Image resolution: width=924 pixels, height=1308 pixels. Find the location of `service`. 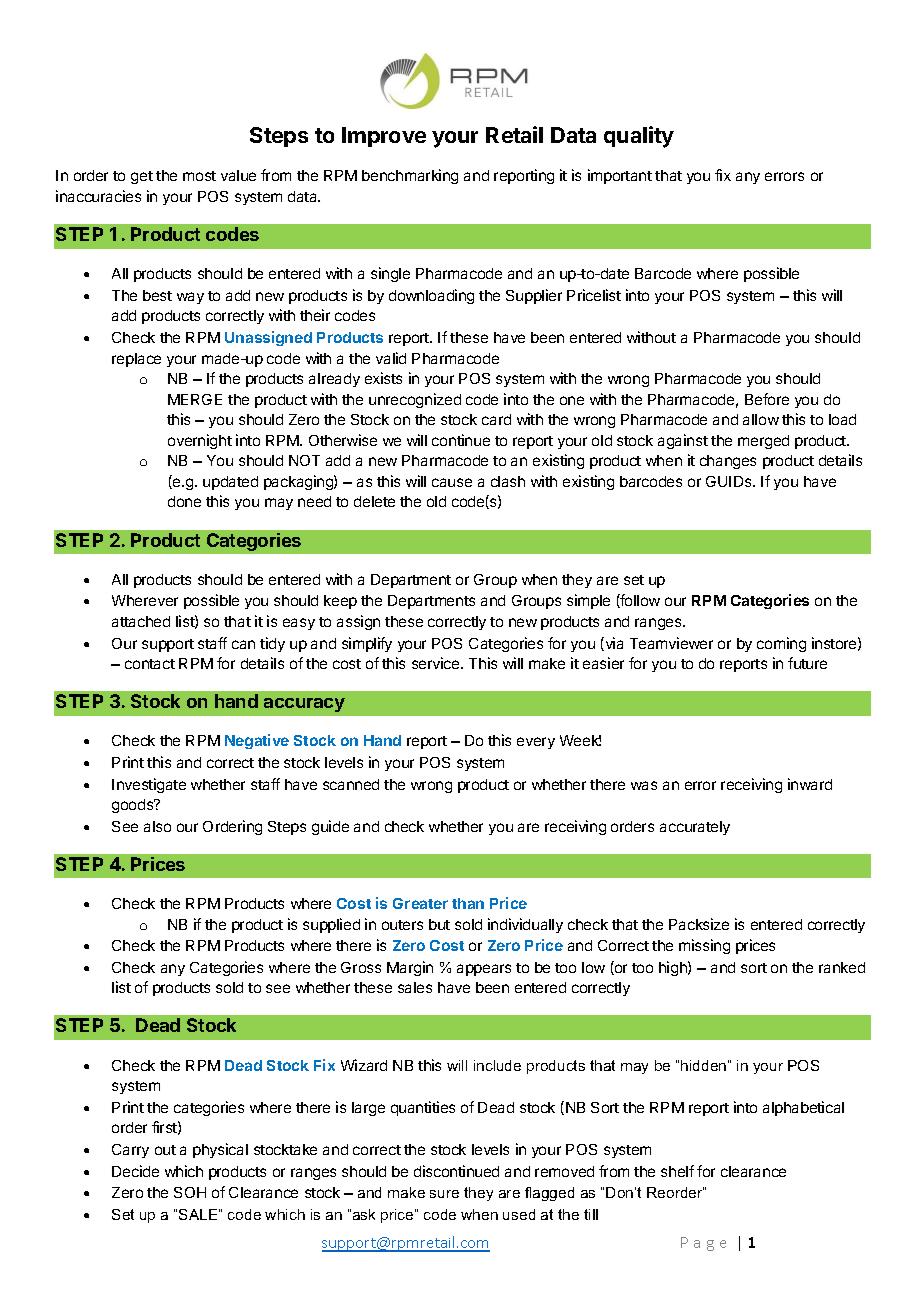

service is located at coordinates (437, 663).
